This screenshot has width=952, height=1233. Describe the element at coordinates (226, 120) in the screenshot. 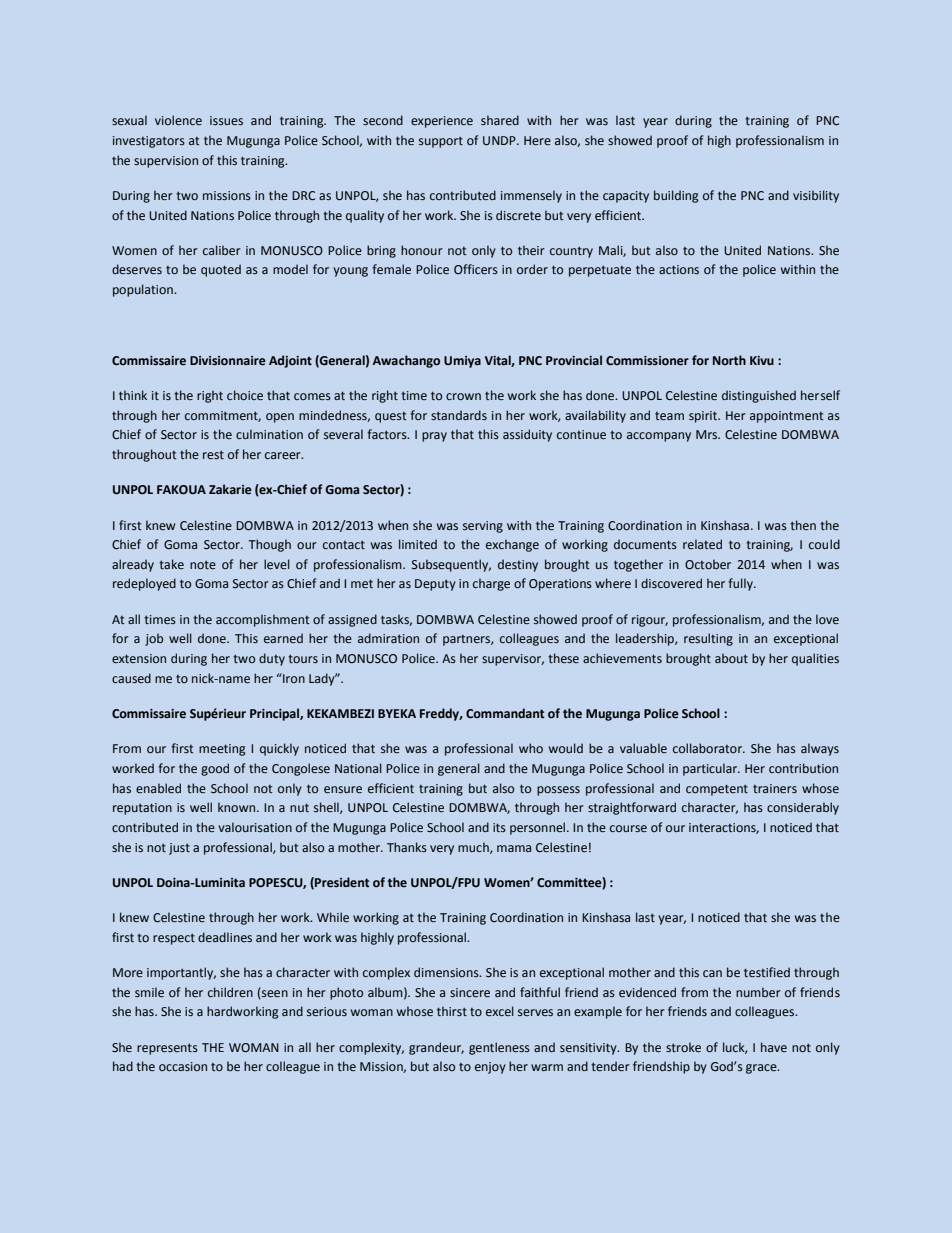

I see `issues` at that location.
